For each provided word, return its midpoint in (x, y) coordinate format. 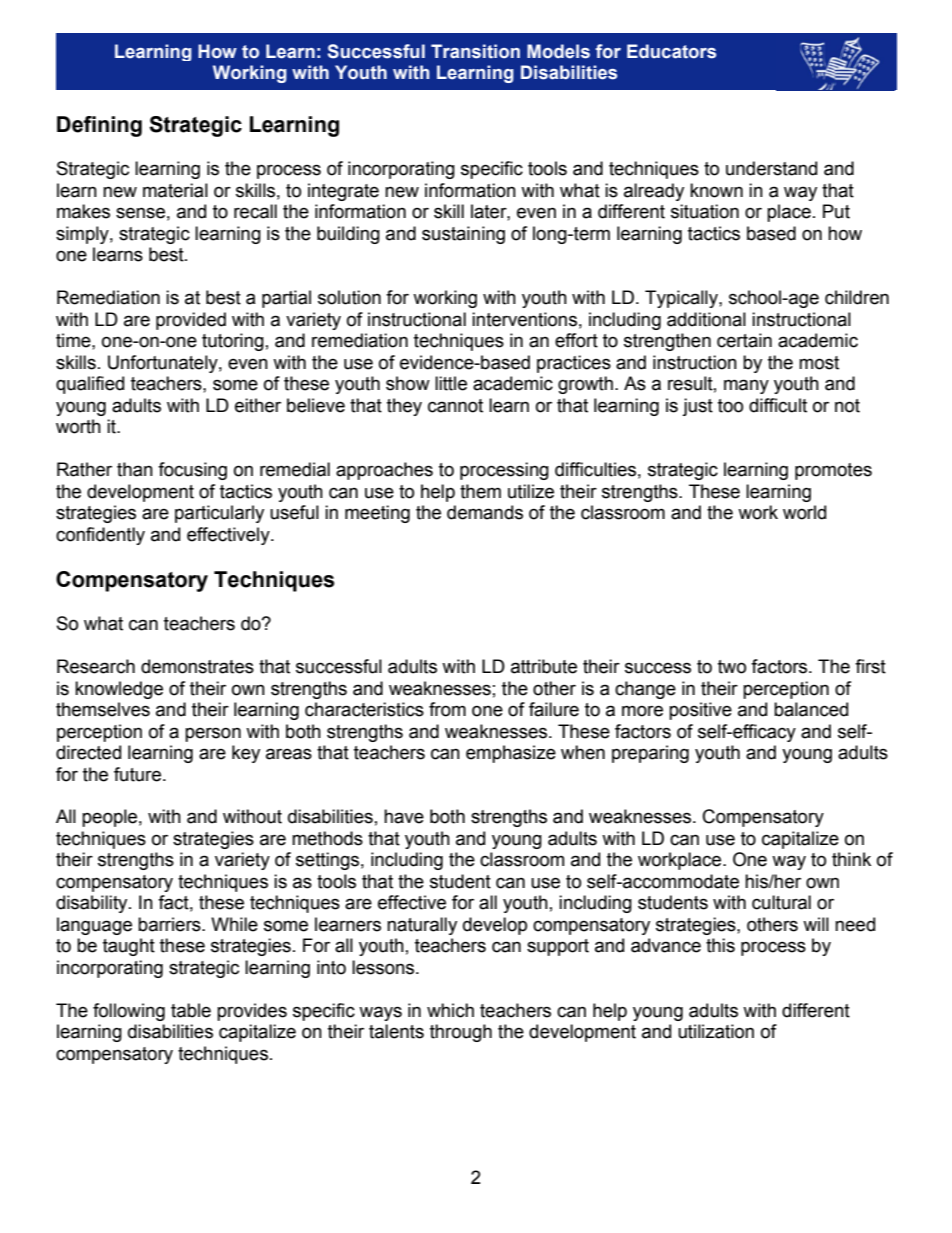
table (191, 1010)
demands (485, 512)
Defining (99, 126)
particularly (219, 514)
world (804, 512)
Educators (671, 51)
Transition (475, 51)
